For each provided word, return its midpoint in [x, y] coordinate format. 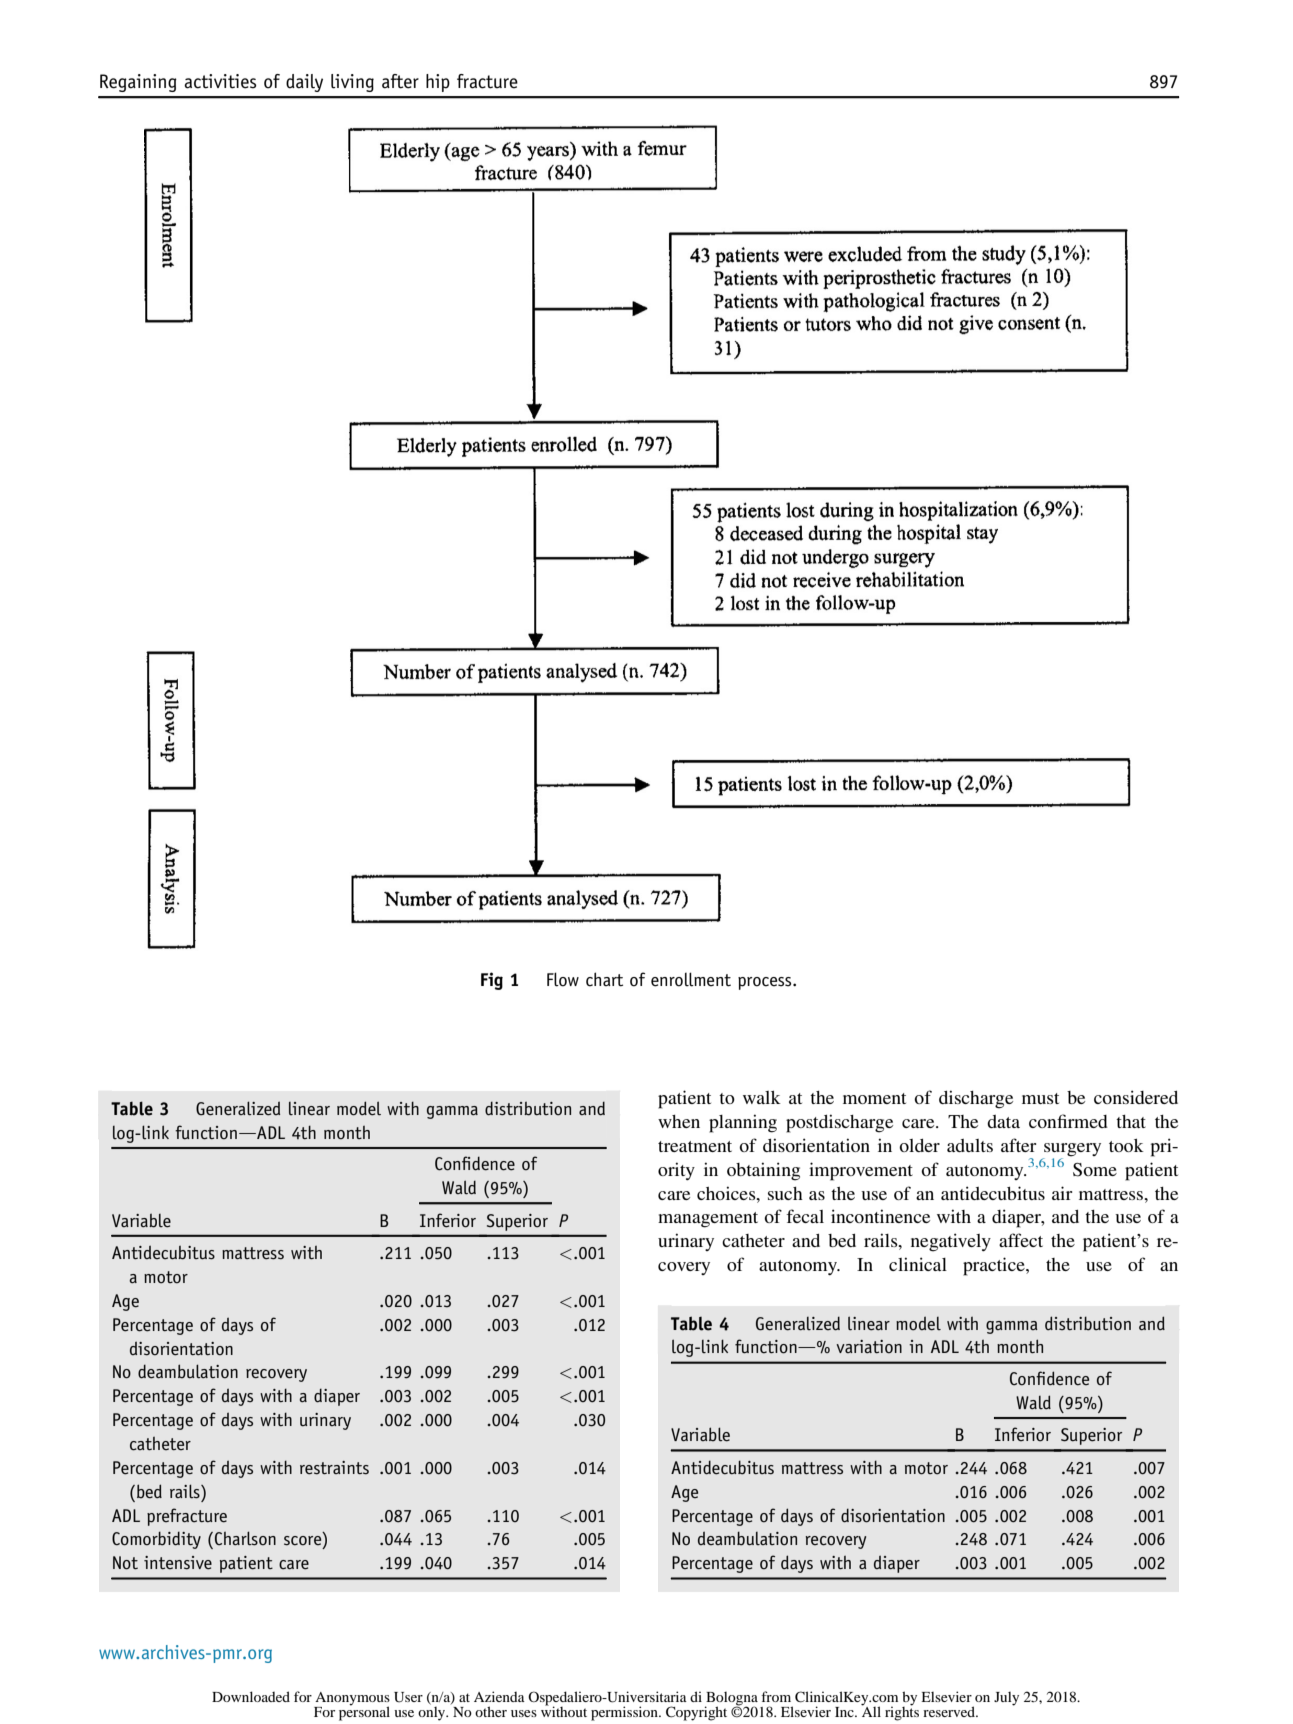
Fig [492, 981]
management [708, 1220]
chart [604, 979]
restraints [334, 1468]
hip [438, 83]
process [766, 983]
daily [304, 83]
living [352, 83]
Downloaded [251, 1696]
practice [995, 1266]
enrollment [691, 979]
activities [220, 81]
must [1040, 1098]
